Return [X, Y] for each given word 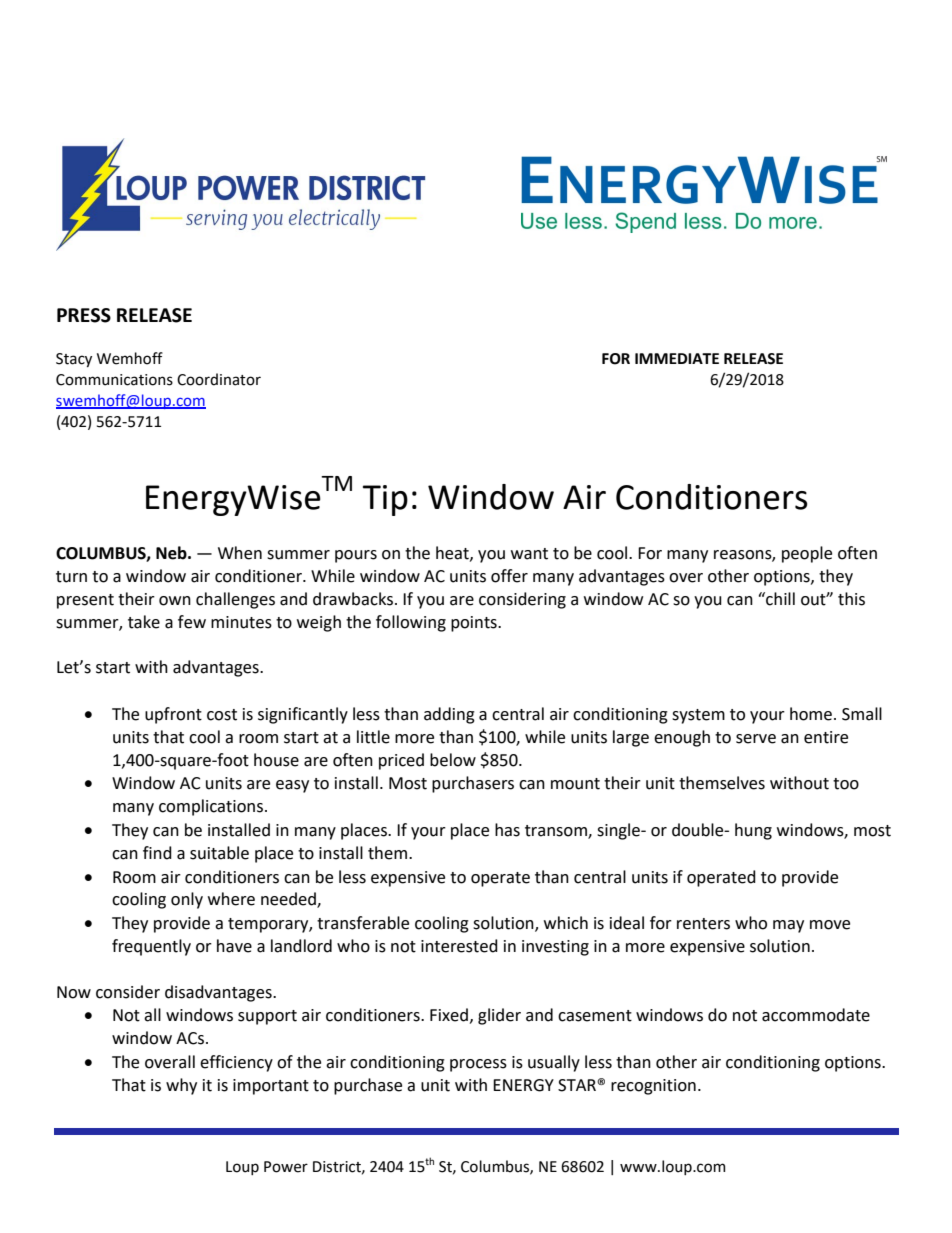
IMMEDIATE [677, 358]
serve [756, 739]
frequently [151, 947]
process [478, 1065]
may [788, 926]
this [851, 599]
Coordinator [219, 379]
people [807, 554]
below [453, 760]
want [529, 554]
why [181, 1086]
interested [459, 946]
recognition [653, 1087]
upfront [173, 715]
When [240, 553]
